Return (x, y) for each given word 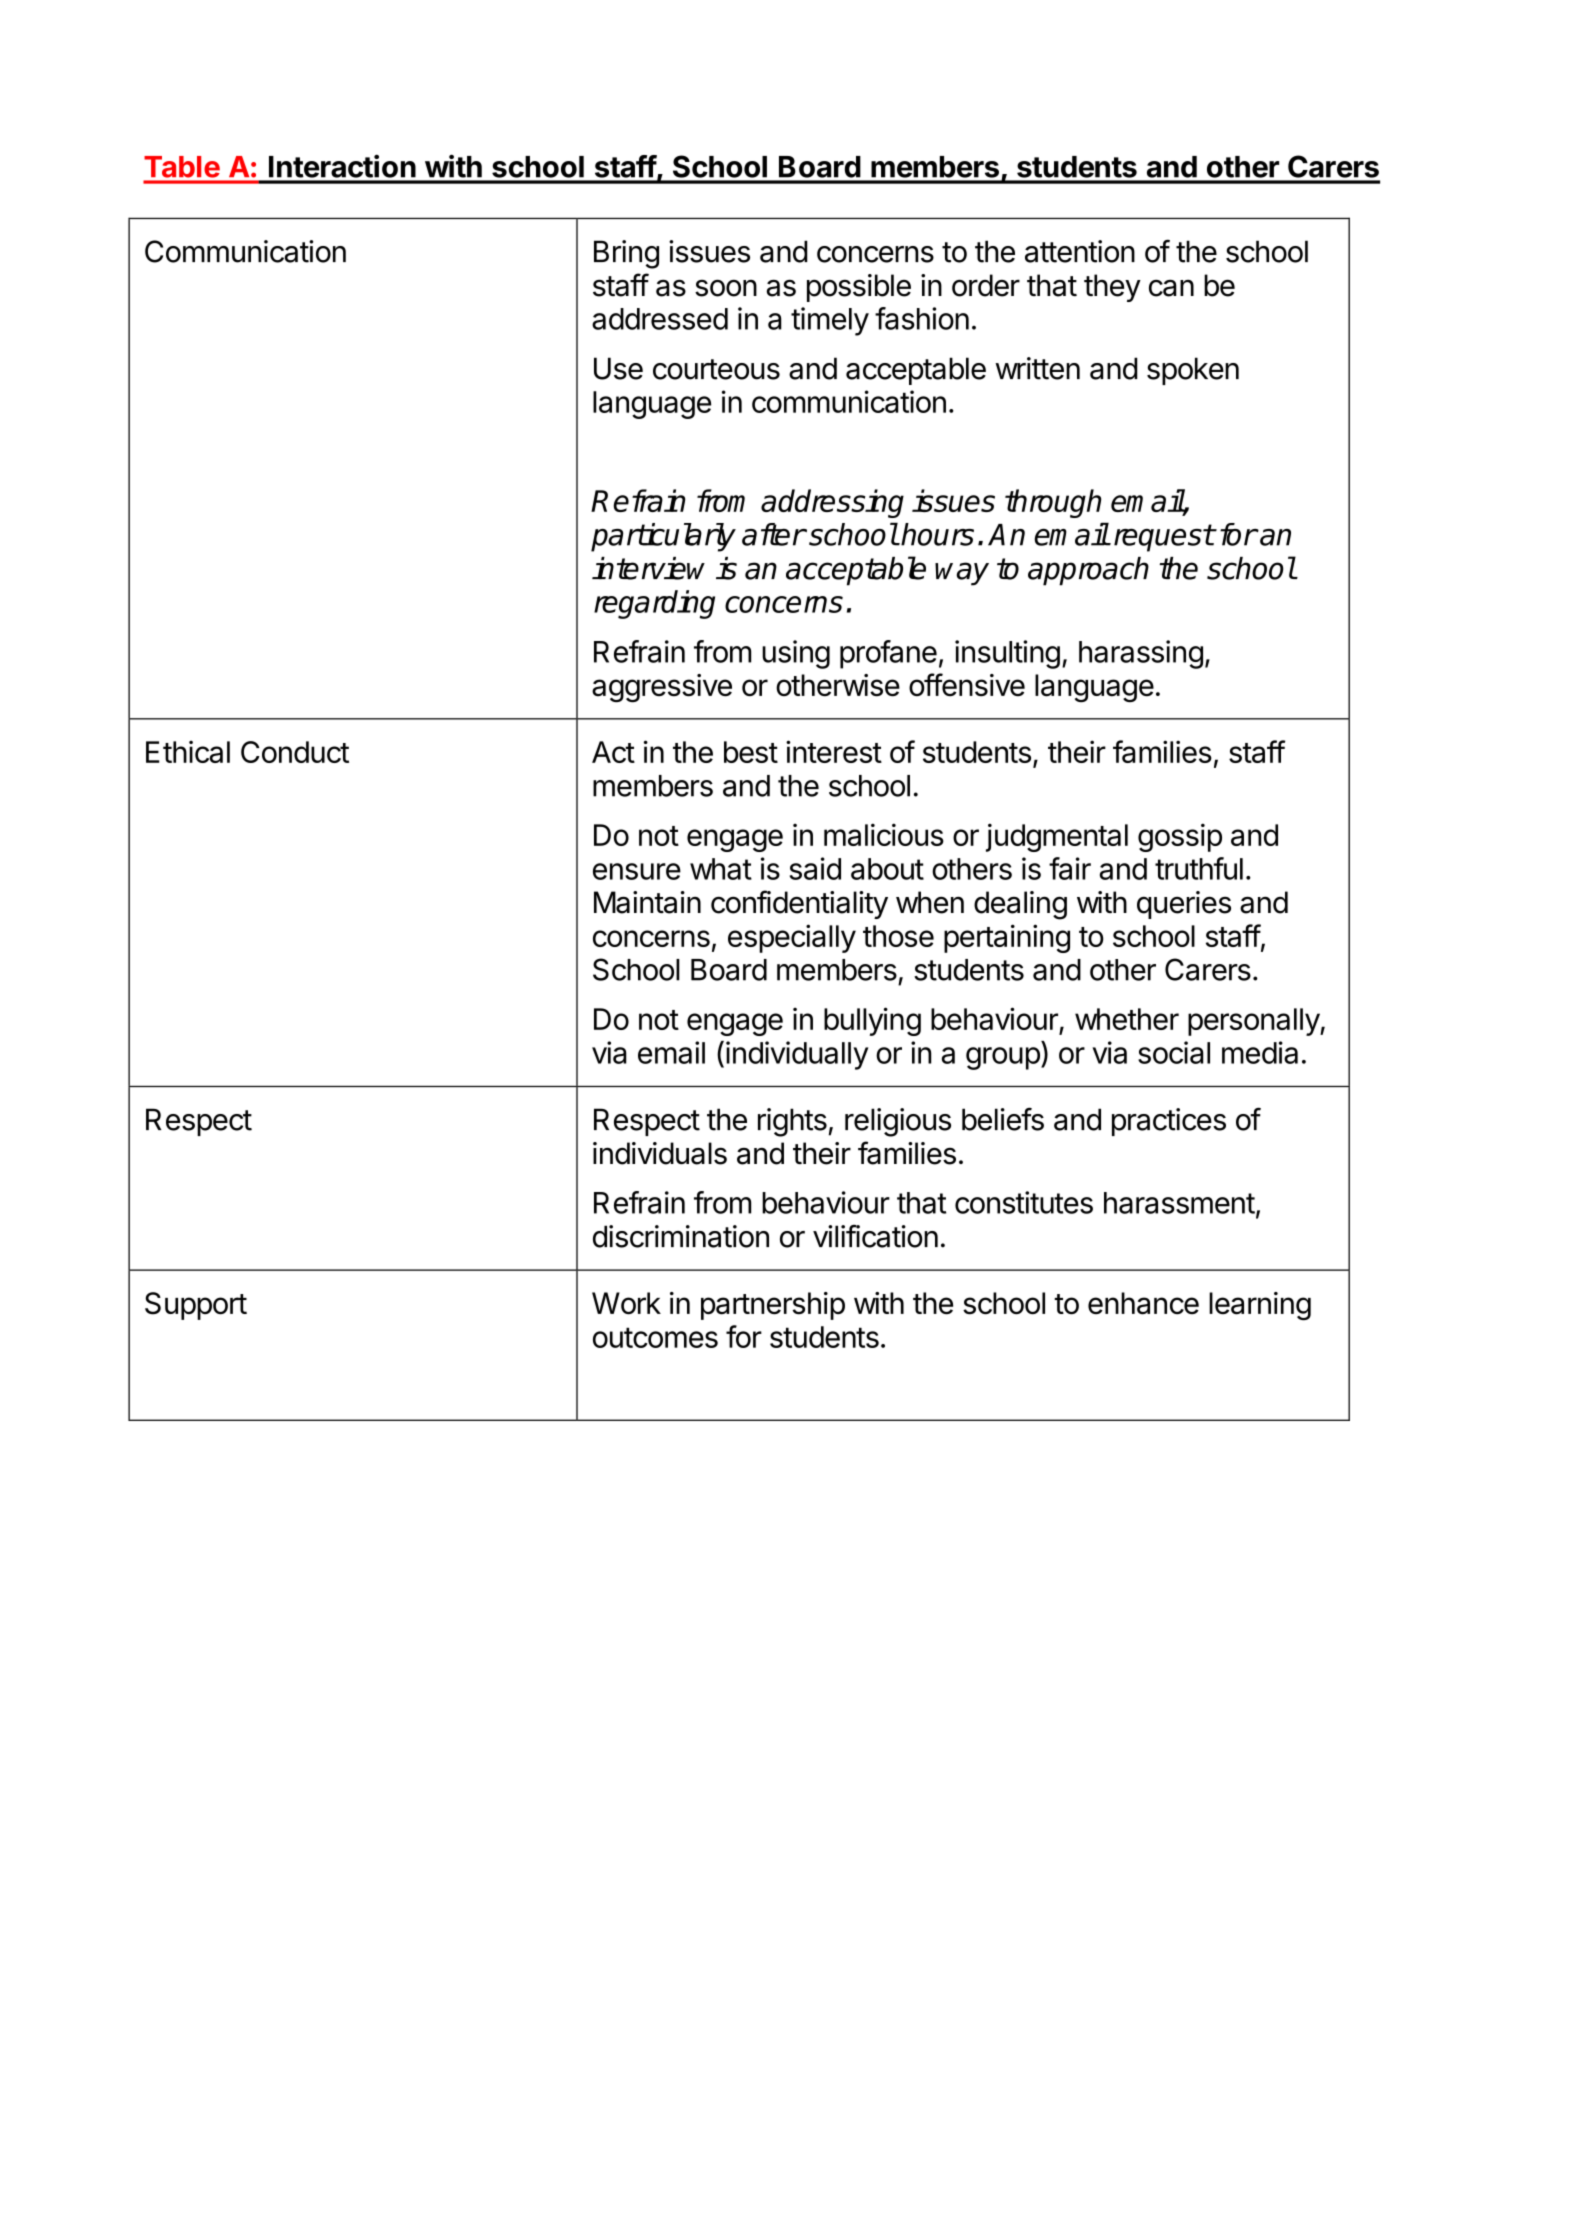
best (751, 752)
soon (726, 288)
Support (196, 1306)
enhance (1143, 1303)
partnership (773, 1306)
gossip (1180, 837)
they (1112, 288)
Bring (626, 254)
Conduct (295, 752)
